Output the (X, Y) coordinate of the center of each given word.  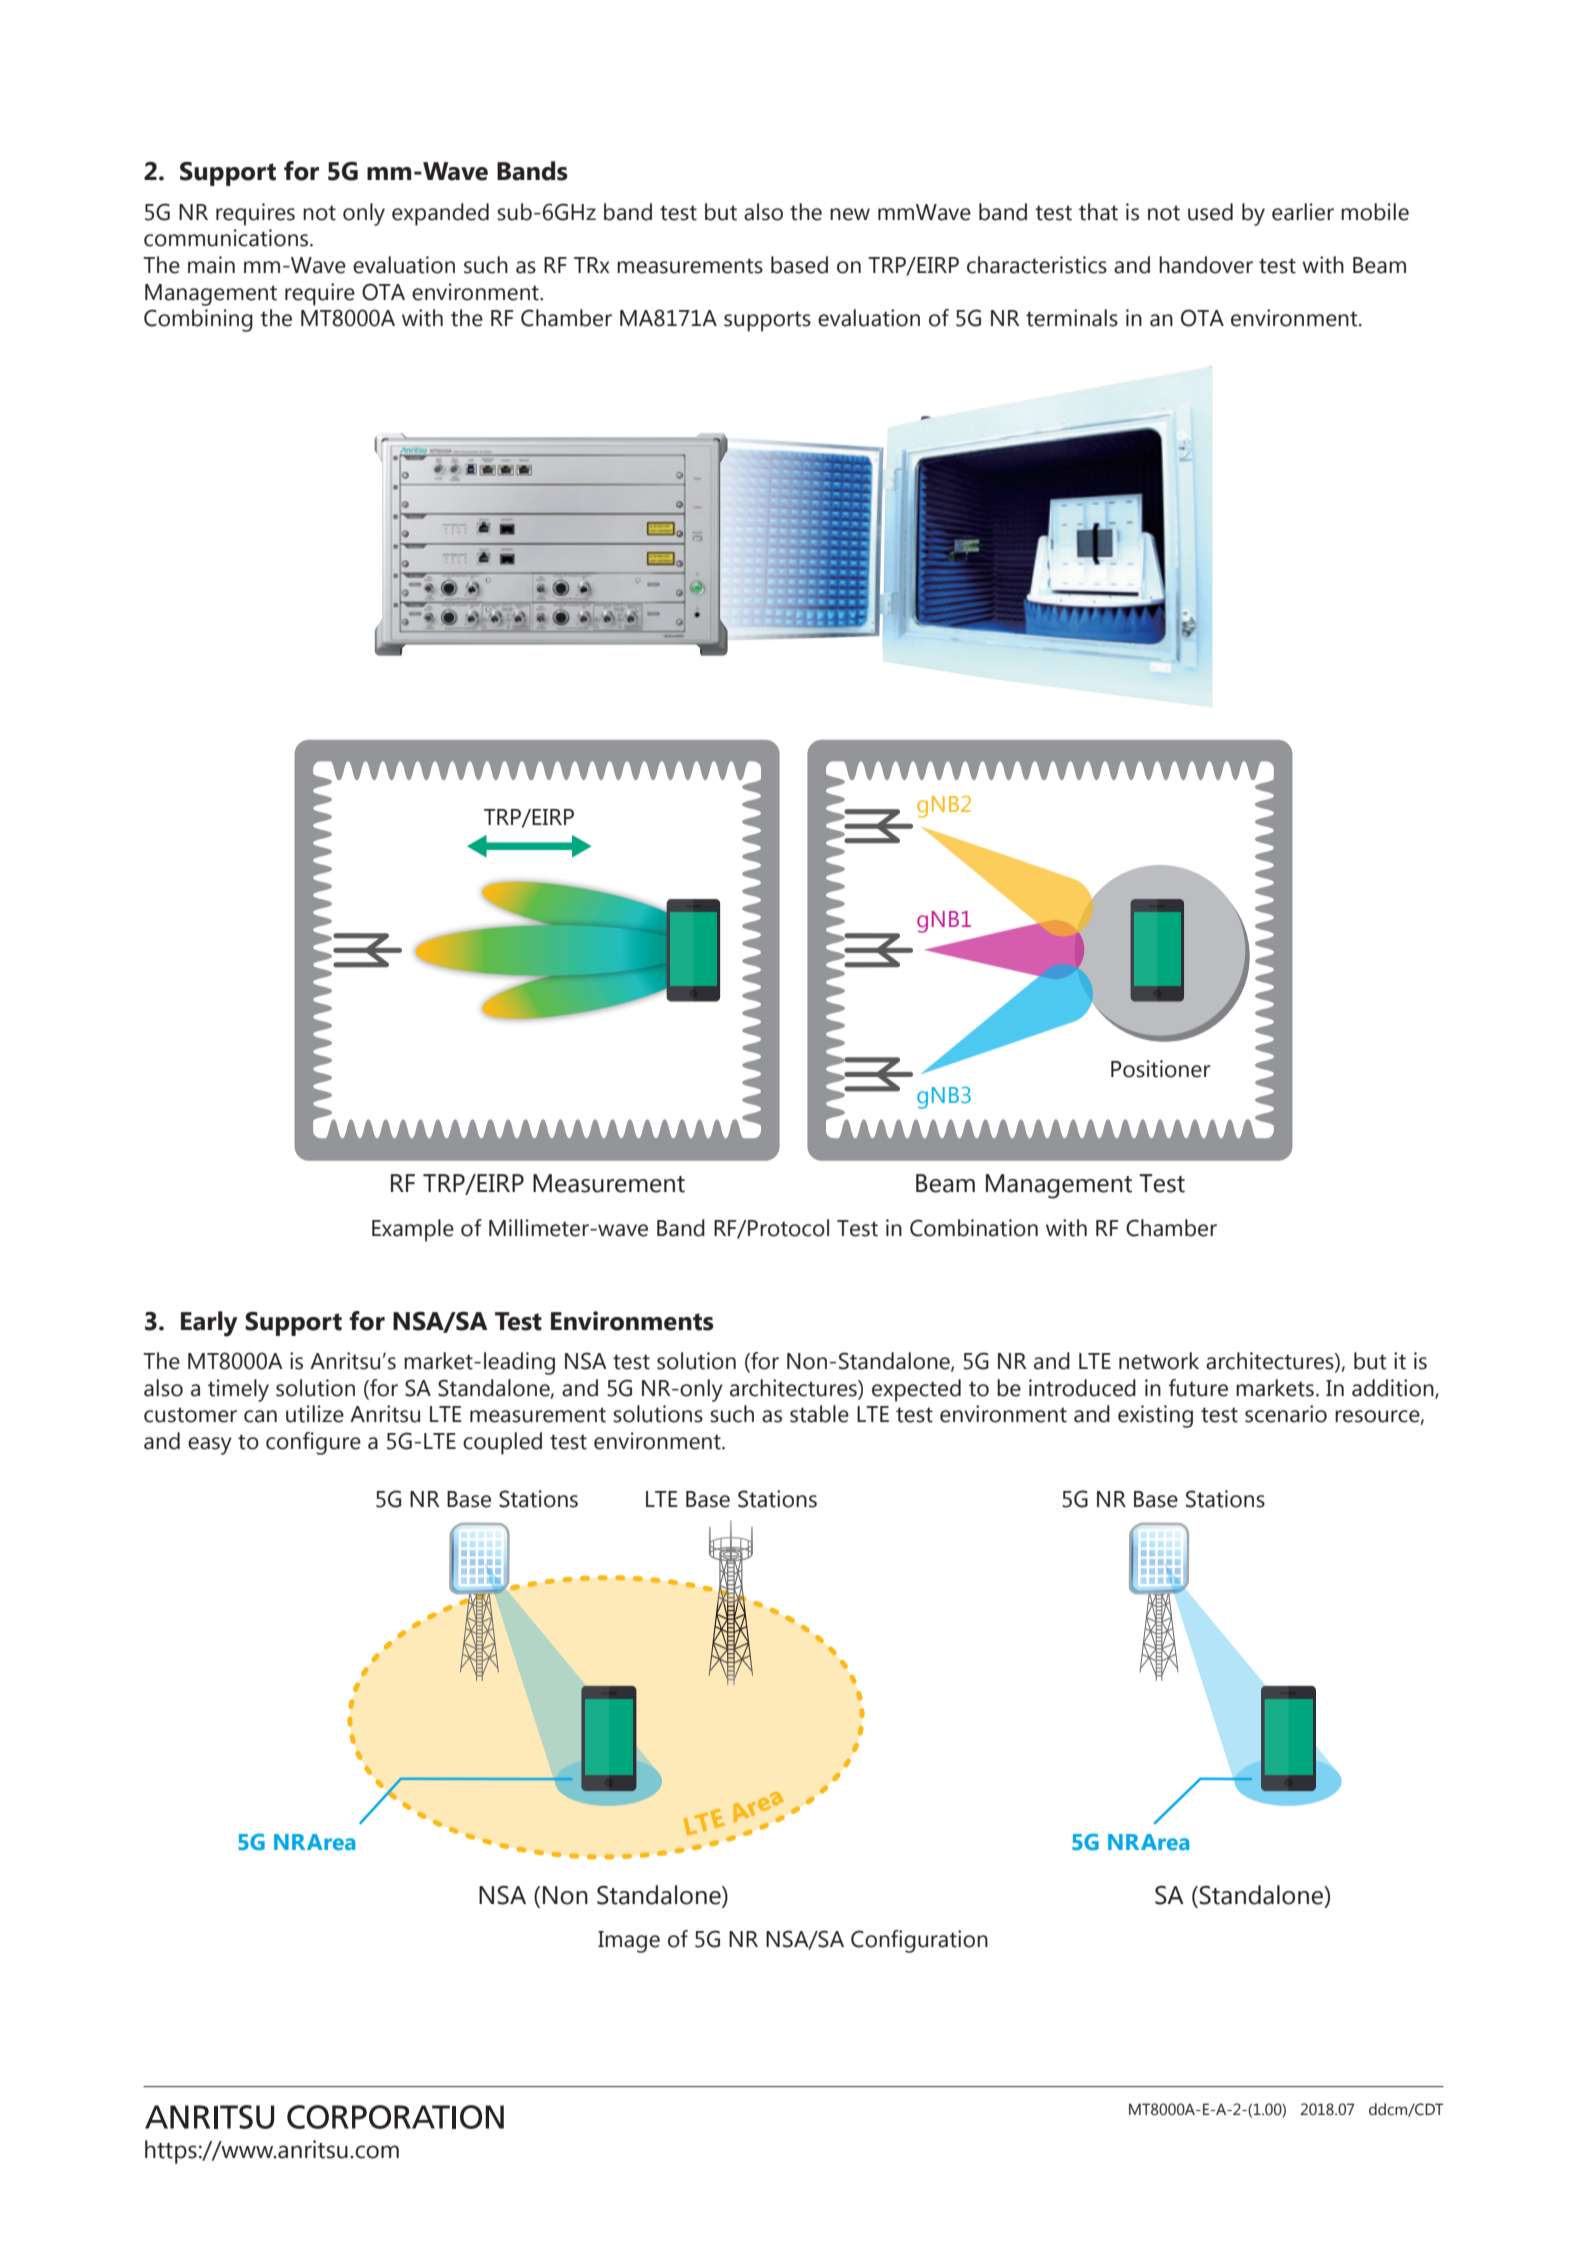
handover (1206, 265)
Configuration (919, 1941)
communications (227, 238)
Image (629, 1942)
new (850, 214)
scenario (1286, 1414)
